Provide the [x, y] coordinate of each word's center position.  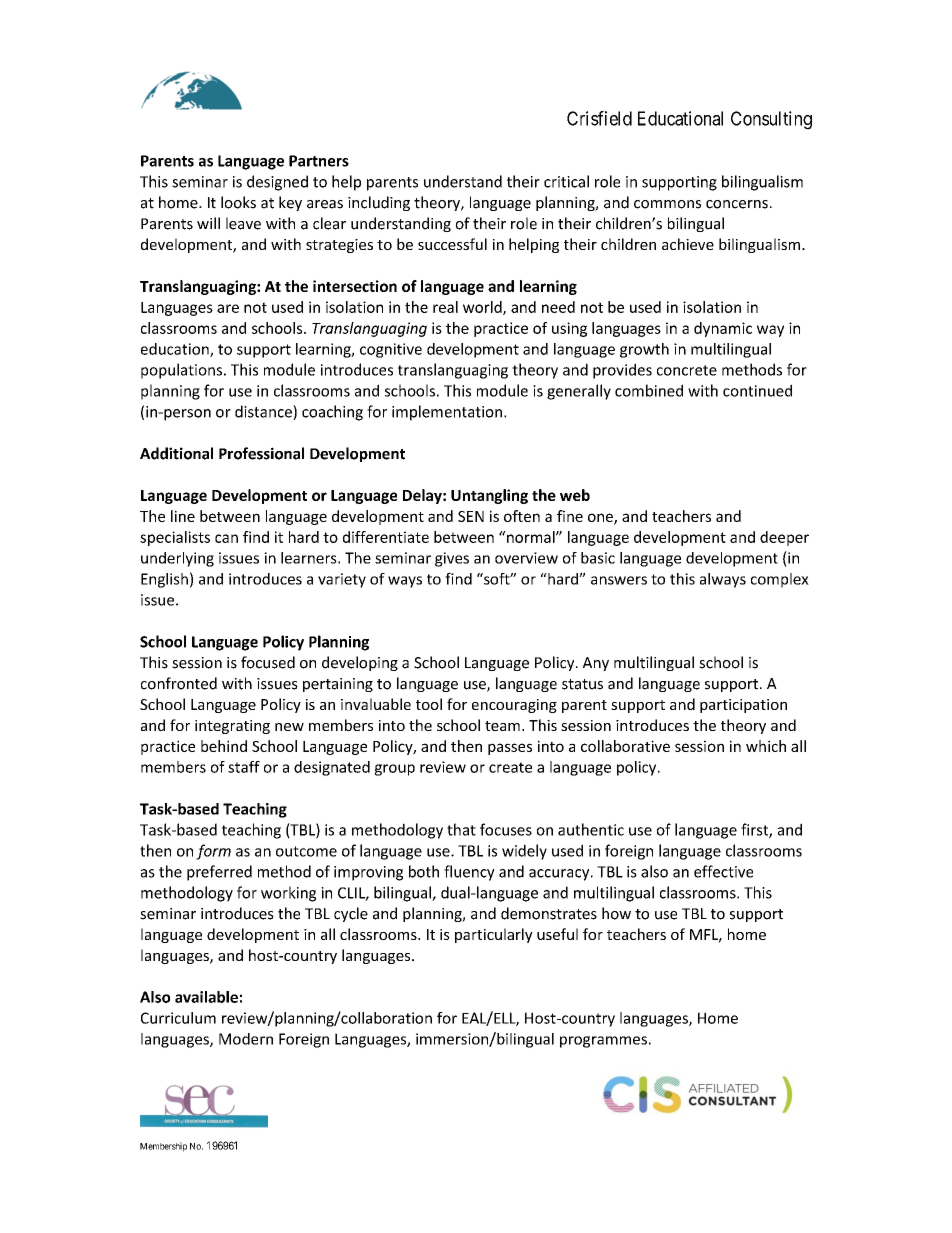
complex [780, 580]
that [461, 829]
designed [277, 183]
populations [181, 371]
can [226, 538]
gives [452, 559]
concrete [687, 370]
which [766, 746]
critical [566, 181]
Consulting [771, 120]
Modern [246, 1039]
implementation [447, 413]
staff [244, 767]
